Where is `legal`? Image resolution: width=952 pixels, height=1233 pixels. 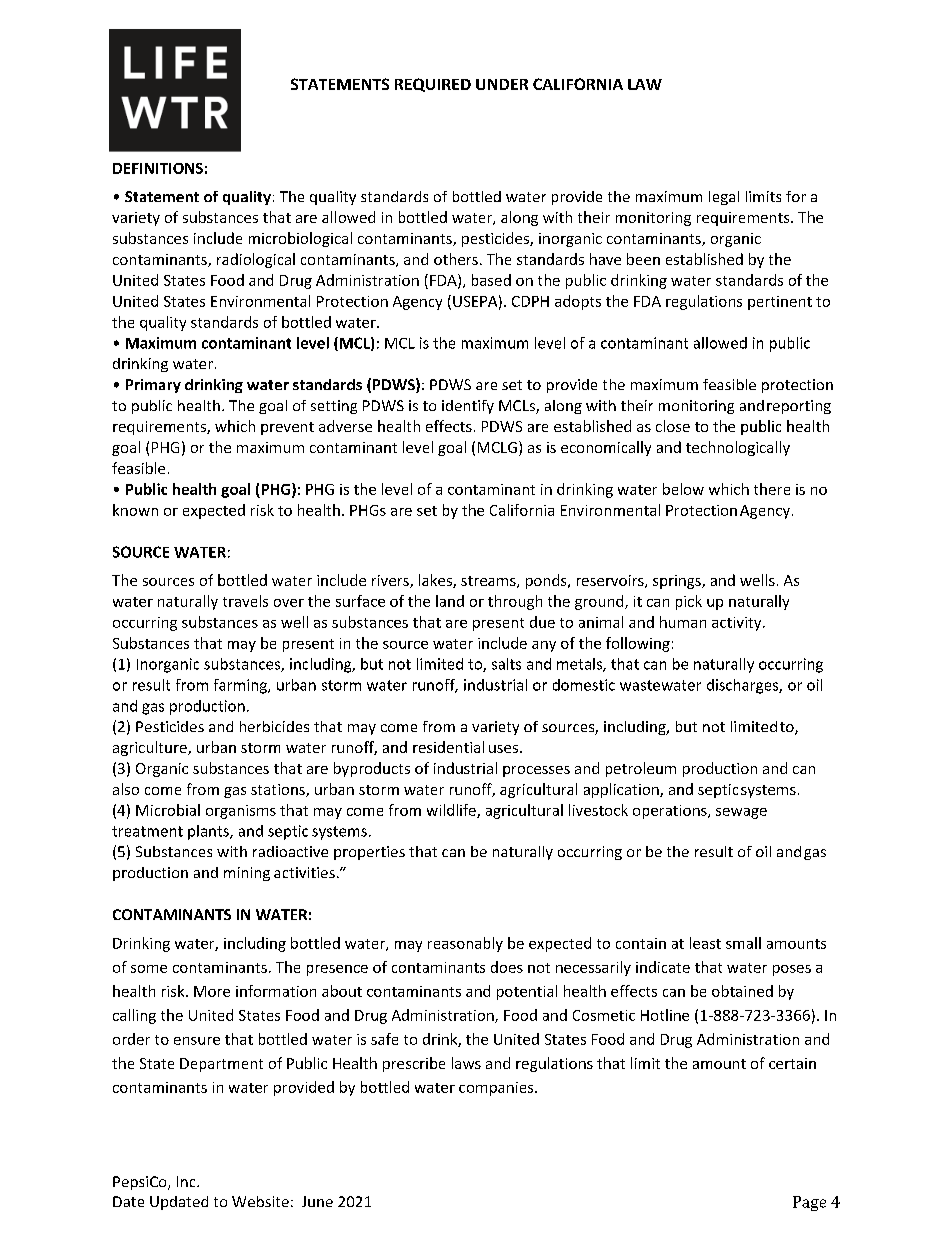 legal is located at coordinates (724, 198).
